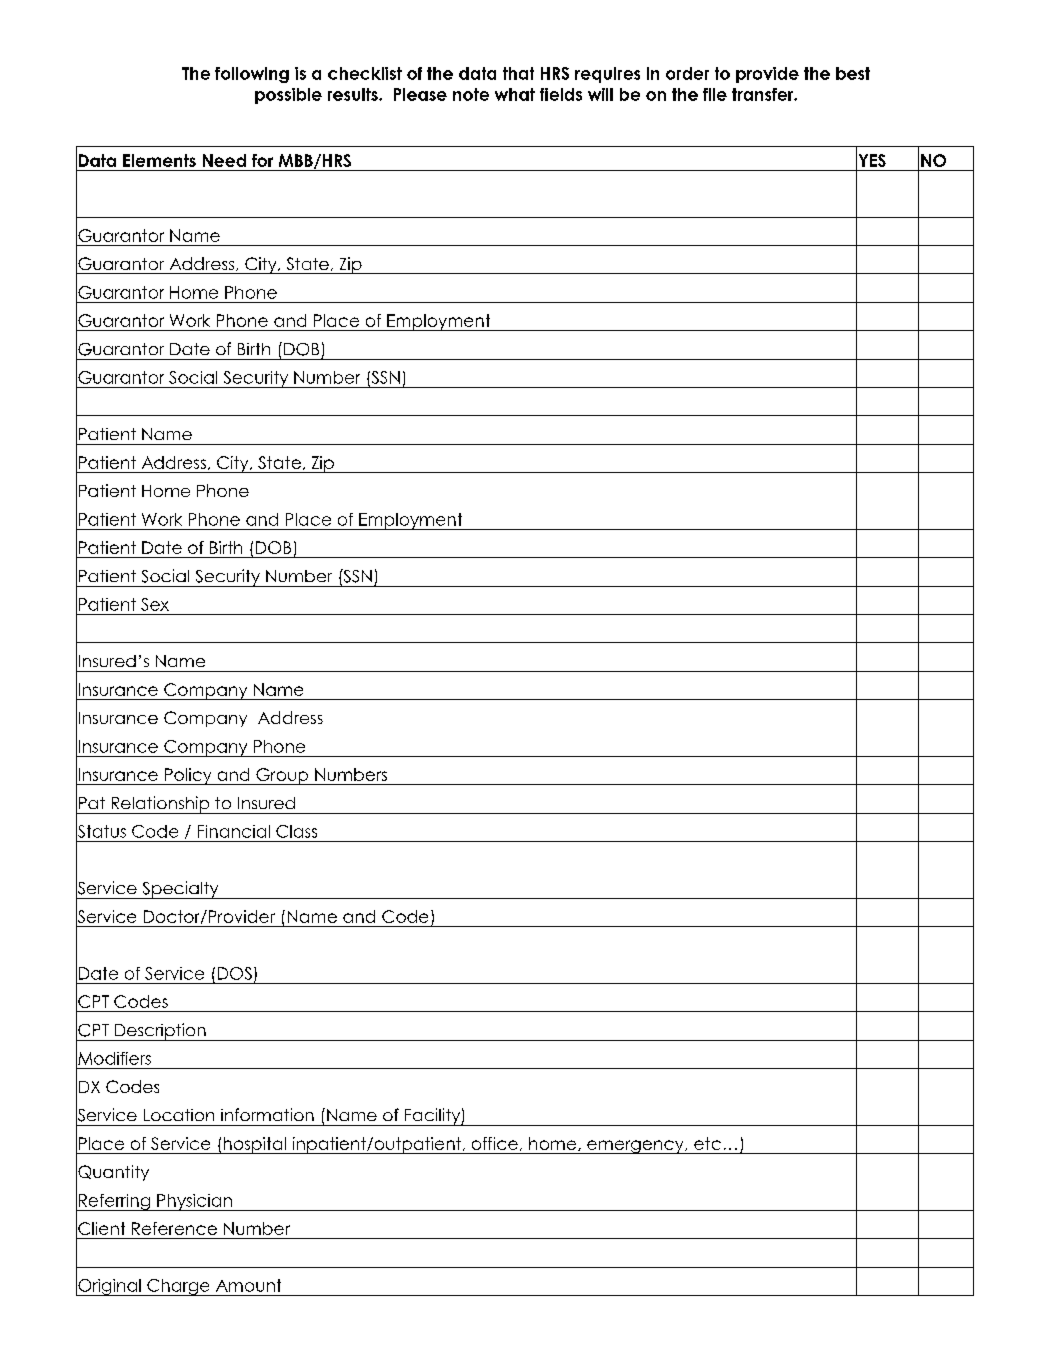 The image size is (1053, 1362). I want to click on note, so click(471, 94).
